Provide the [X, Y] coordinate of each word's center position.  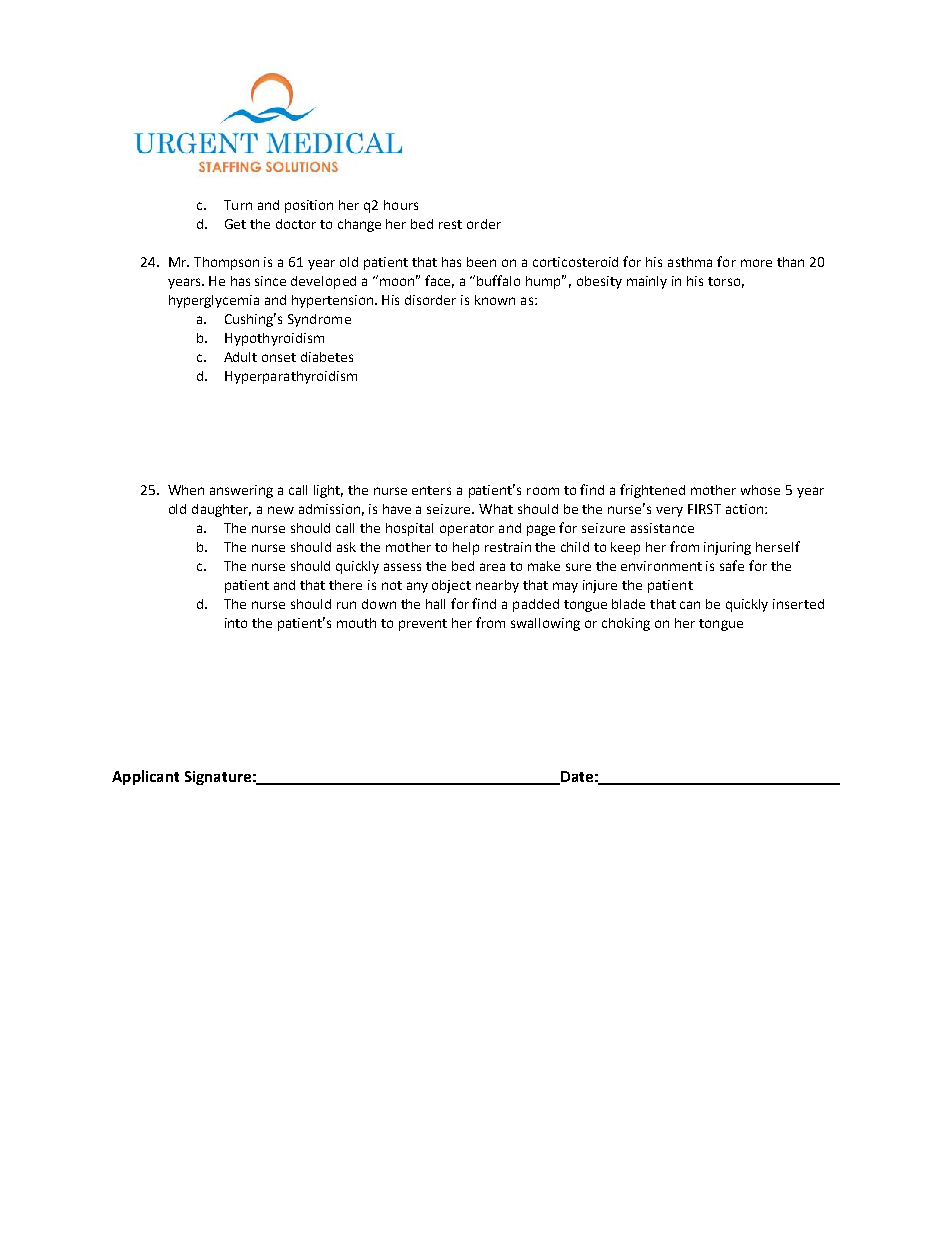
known [495, 300]
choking [626, 624]
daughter [221, 510]
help [466, 548]
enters [431, 490]
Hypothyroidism [274, 339]
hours [401, 205]
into [236, 623]
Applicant [145, 777]
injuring [727, 548]
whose [760, 490]
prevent [423, 625]
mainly [647, 282]
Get [235, 224]
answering [241, 491]
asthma [690, 262]
